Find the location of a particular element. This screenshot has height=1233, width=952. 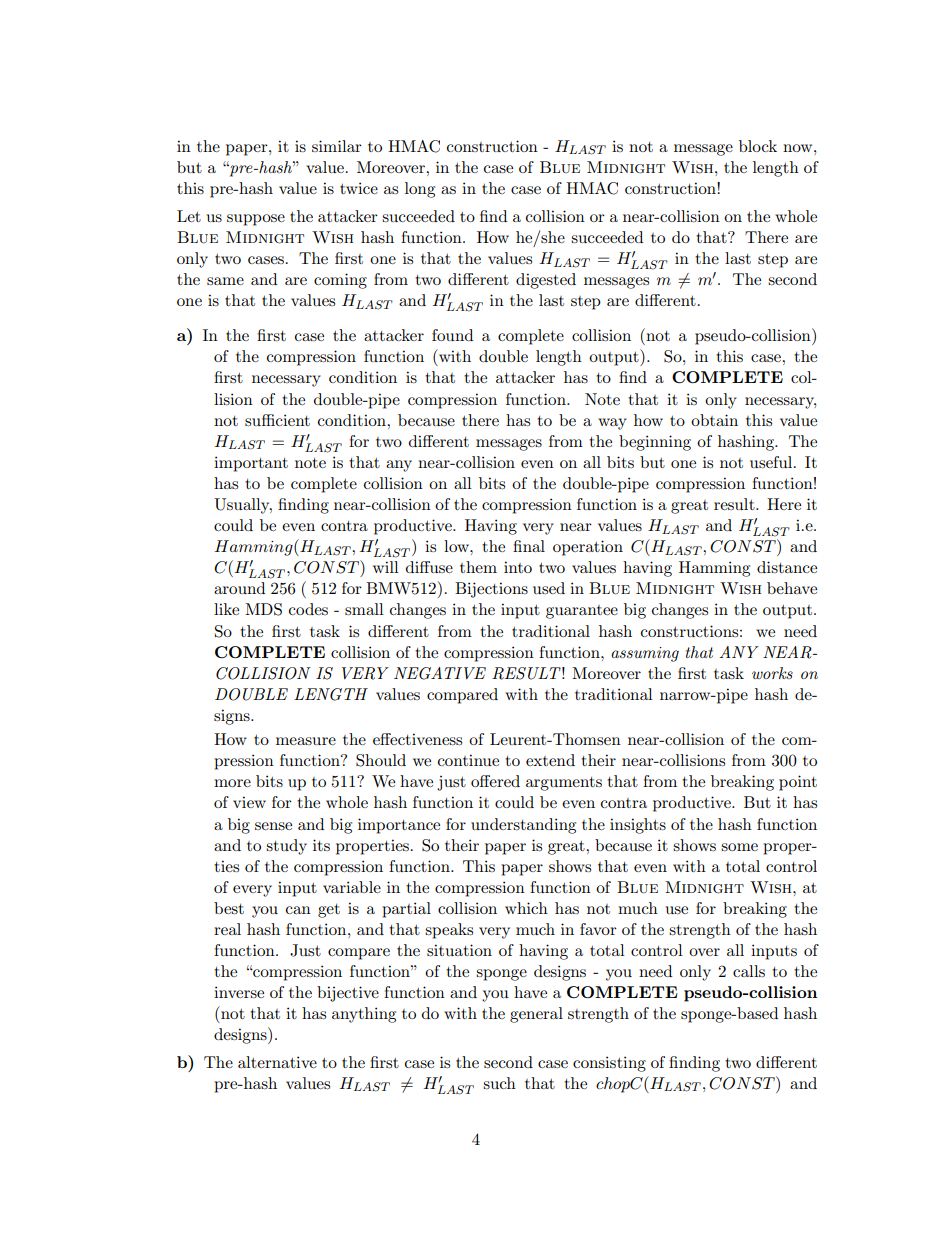

used is located at coordinates (549, 588).
